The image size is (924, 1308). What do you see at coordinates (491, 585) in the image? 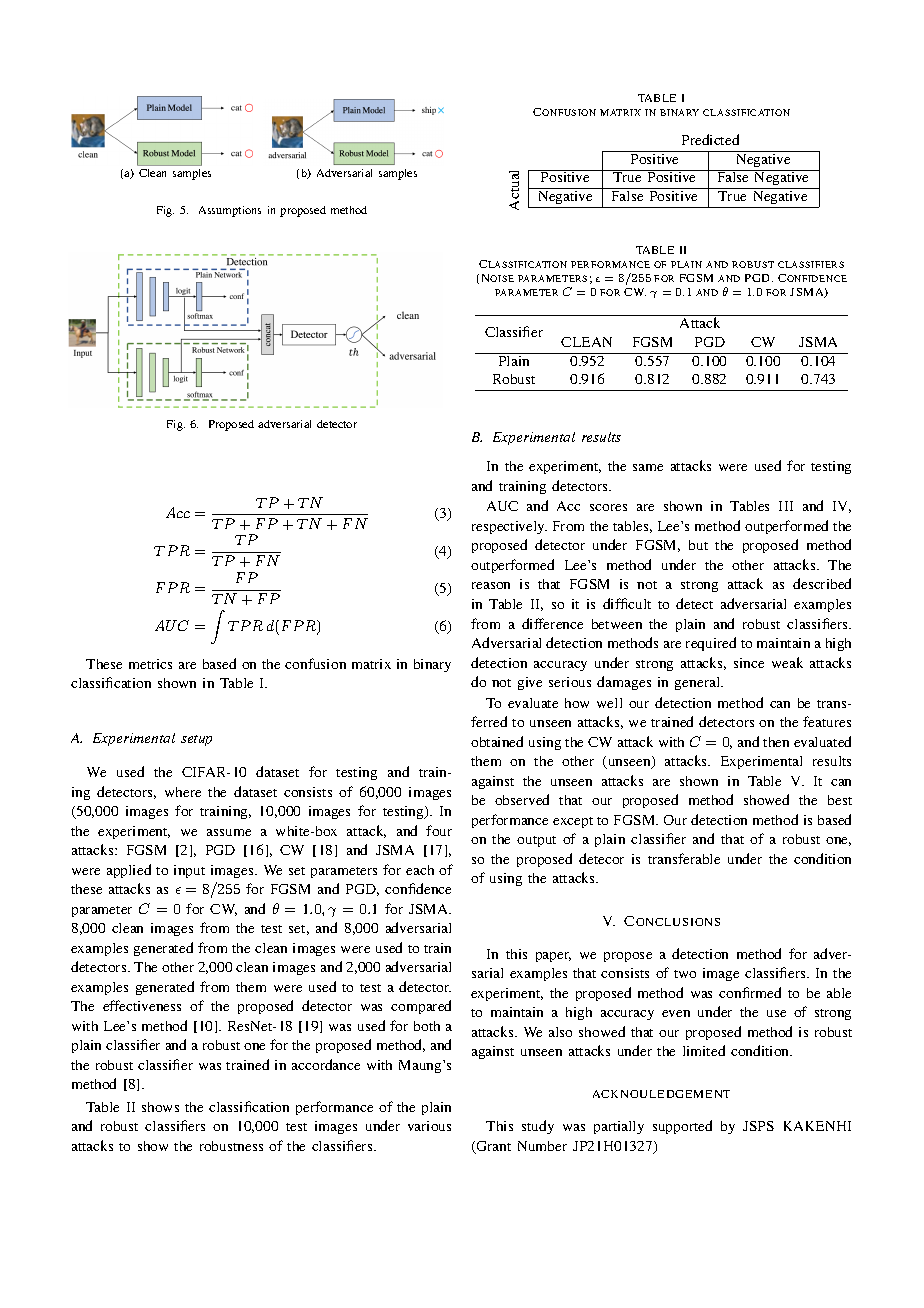
I see `reason` at bounding box center [491, 585].
